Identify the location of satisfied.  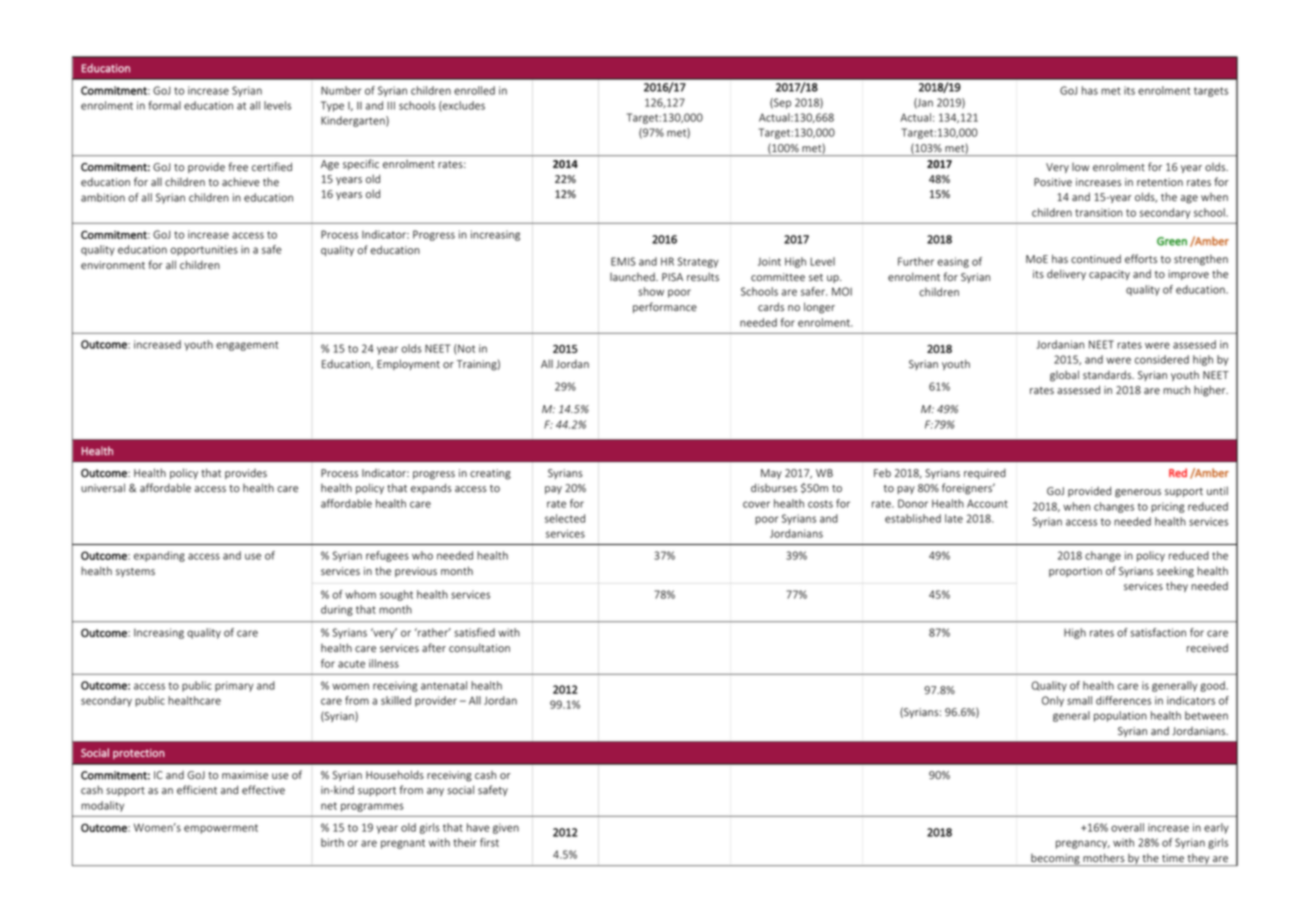
(474, 632).
